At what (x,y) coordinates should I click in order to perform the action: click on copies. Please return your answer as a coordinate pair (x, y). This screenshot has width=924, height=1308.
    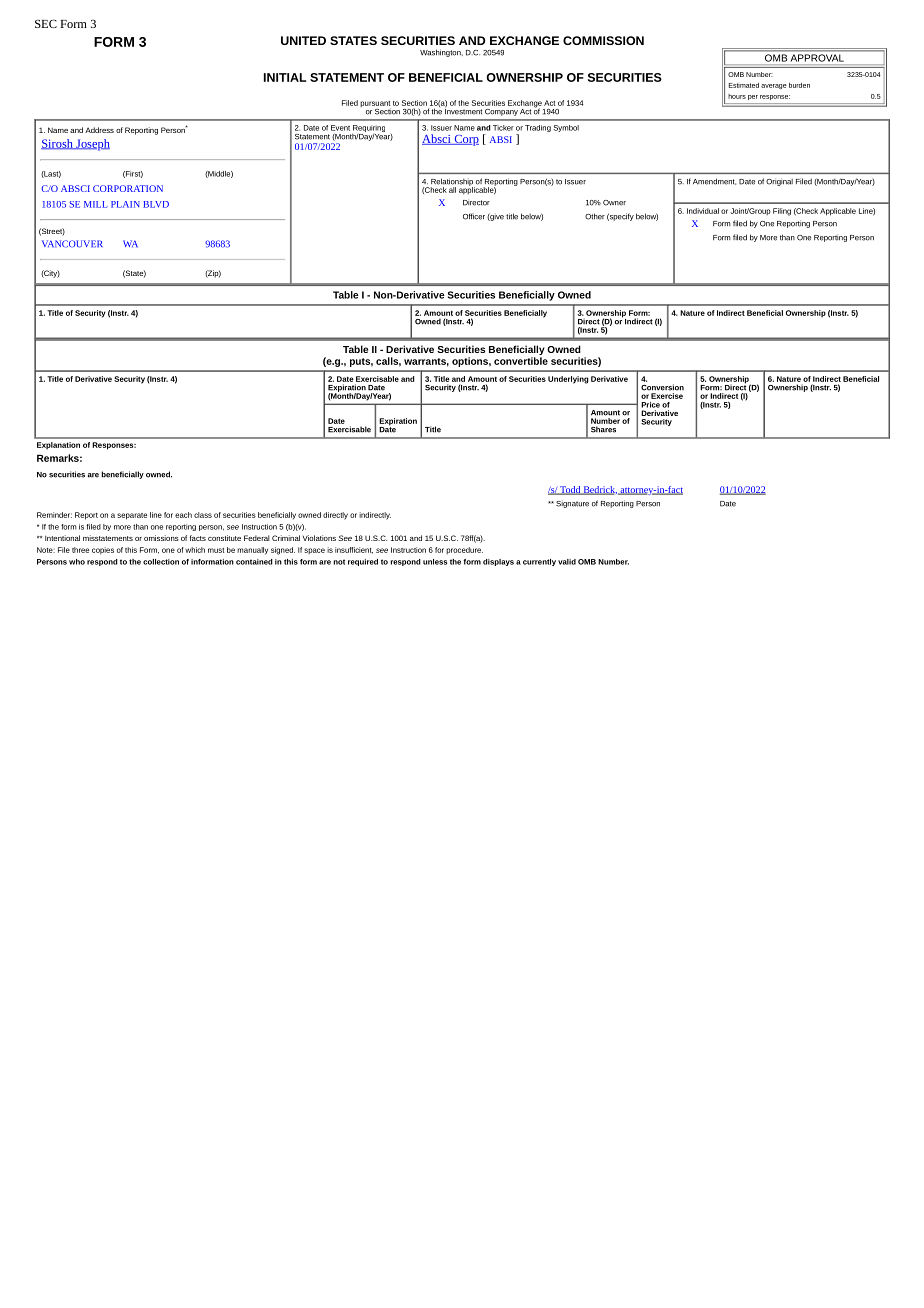
    Looking at the image, I should click on (103, 550).
